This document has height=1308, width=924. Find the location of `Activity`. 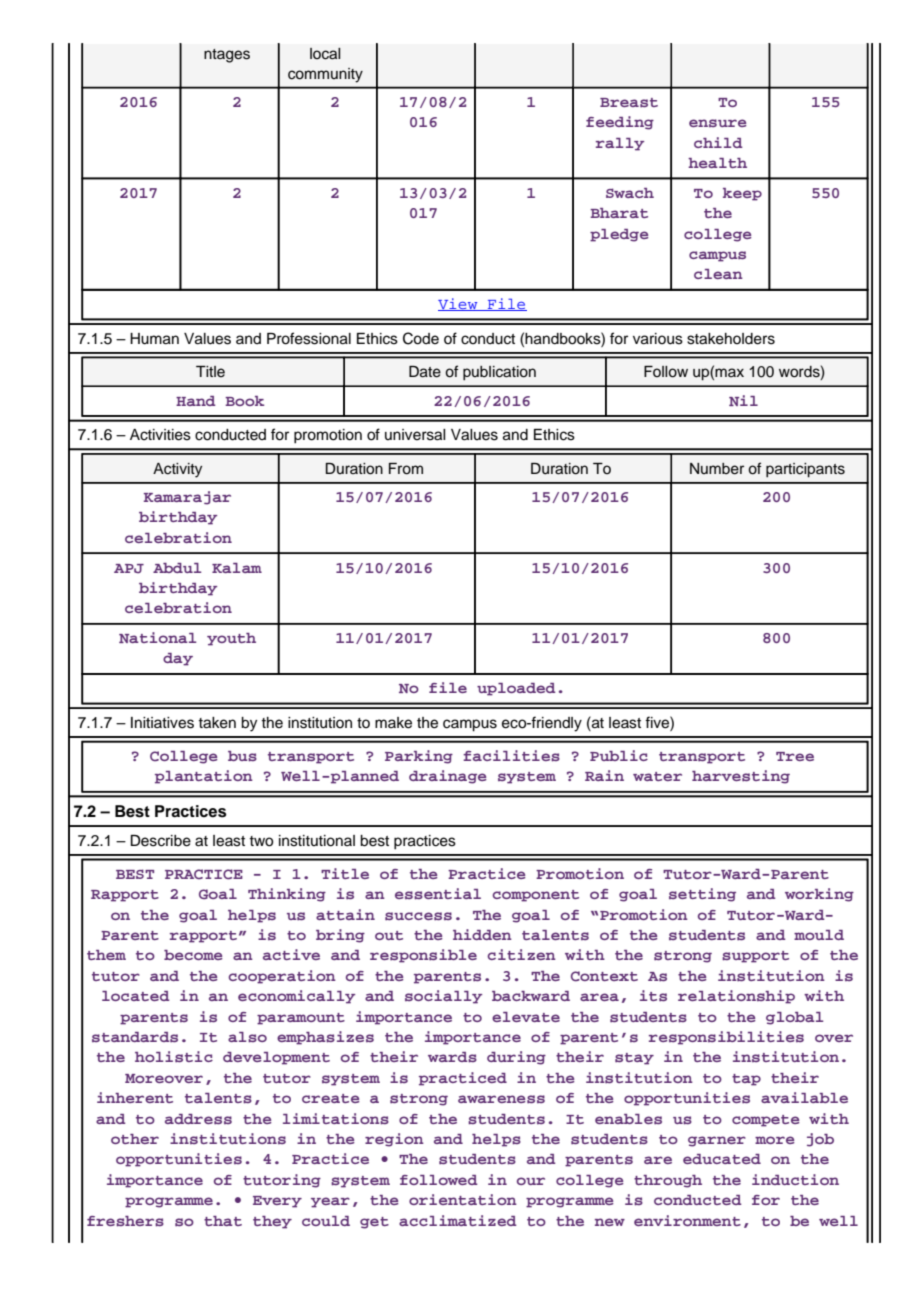

Activity is located at coordinates (177, 470).
